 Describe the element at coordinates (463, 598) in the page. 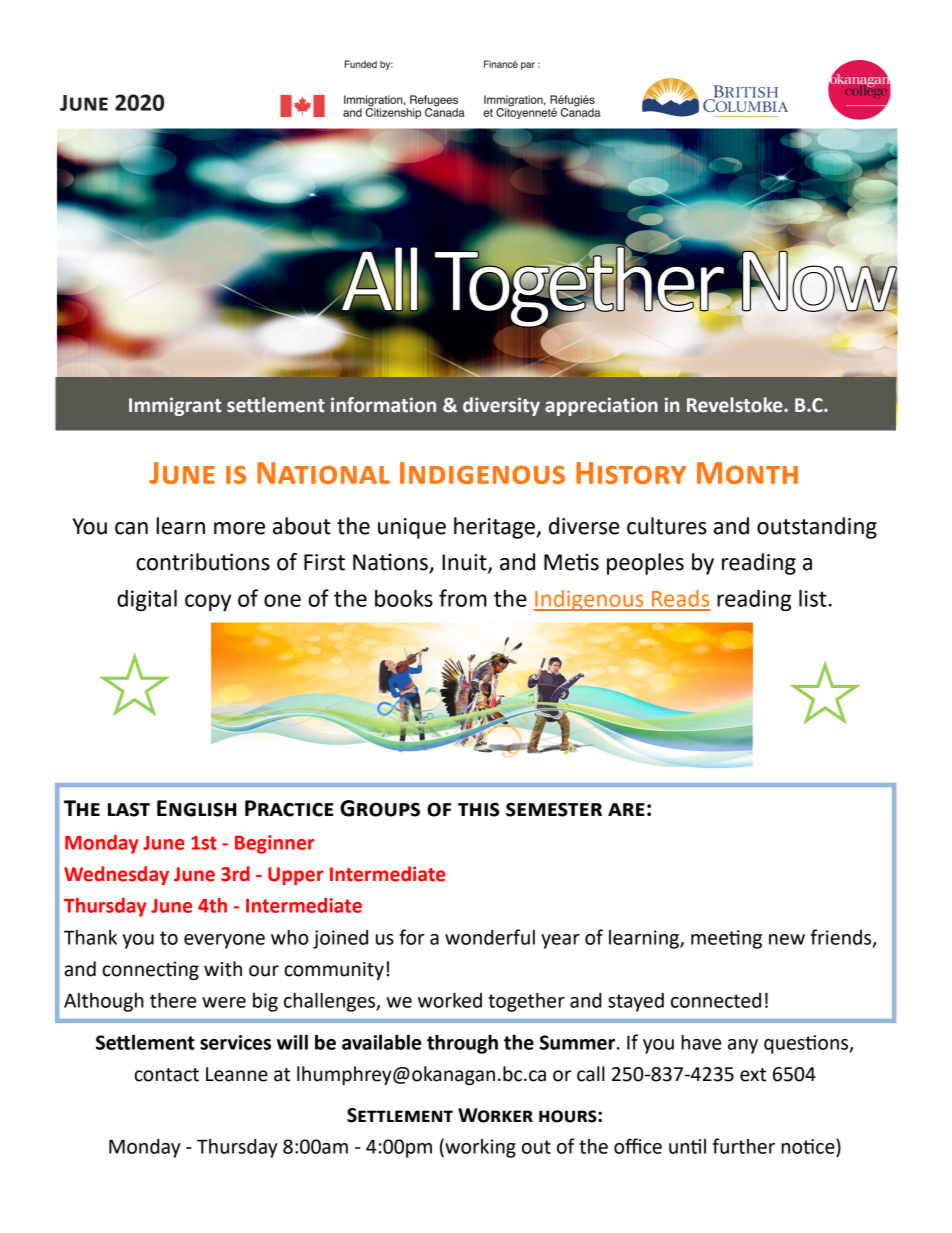

I see `from` at that location.
